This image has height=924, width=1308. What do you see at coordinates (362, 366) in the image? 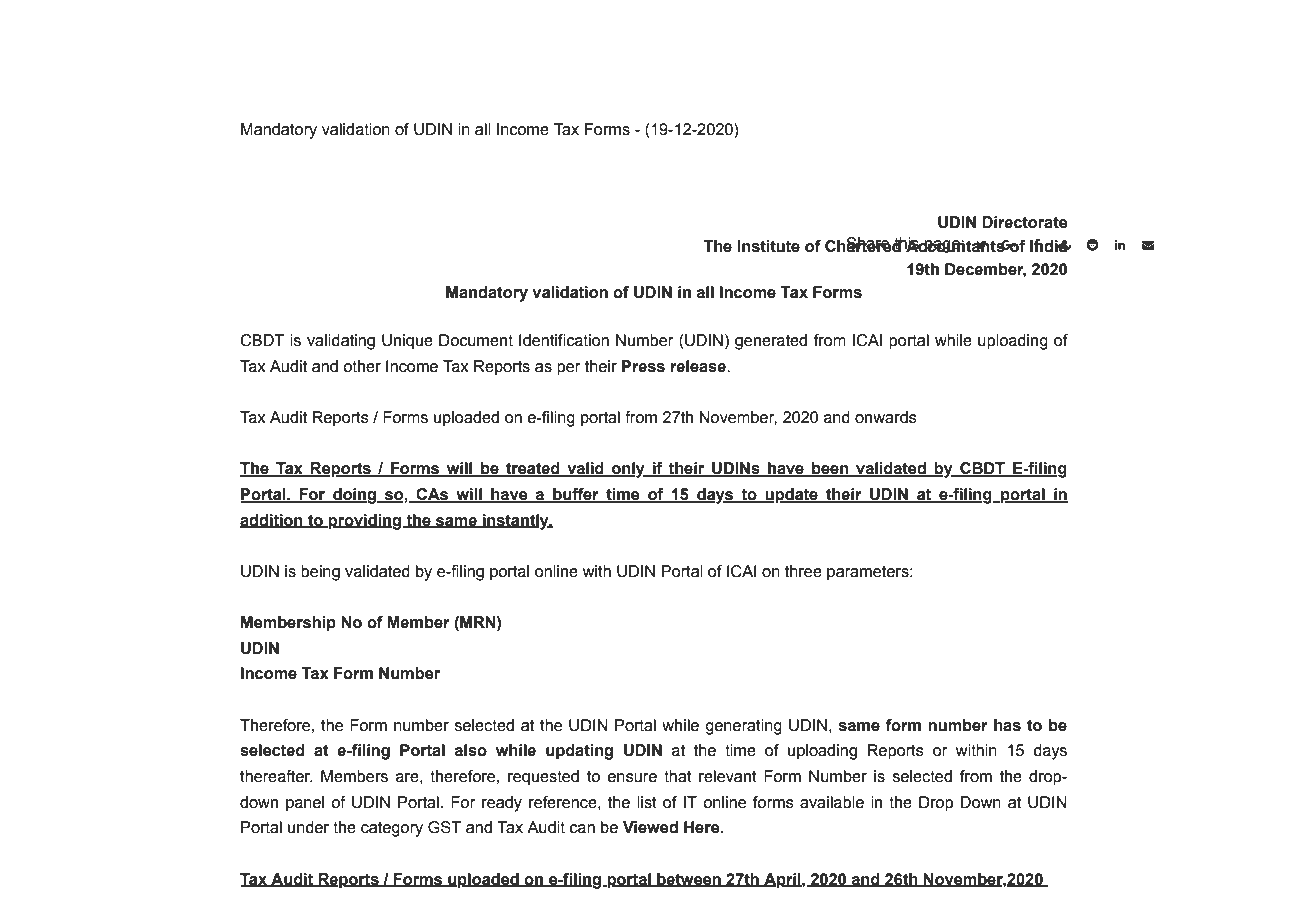
I see `other` at bounding box center [362, 366].
